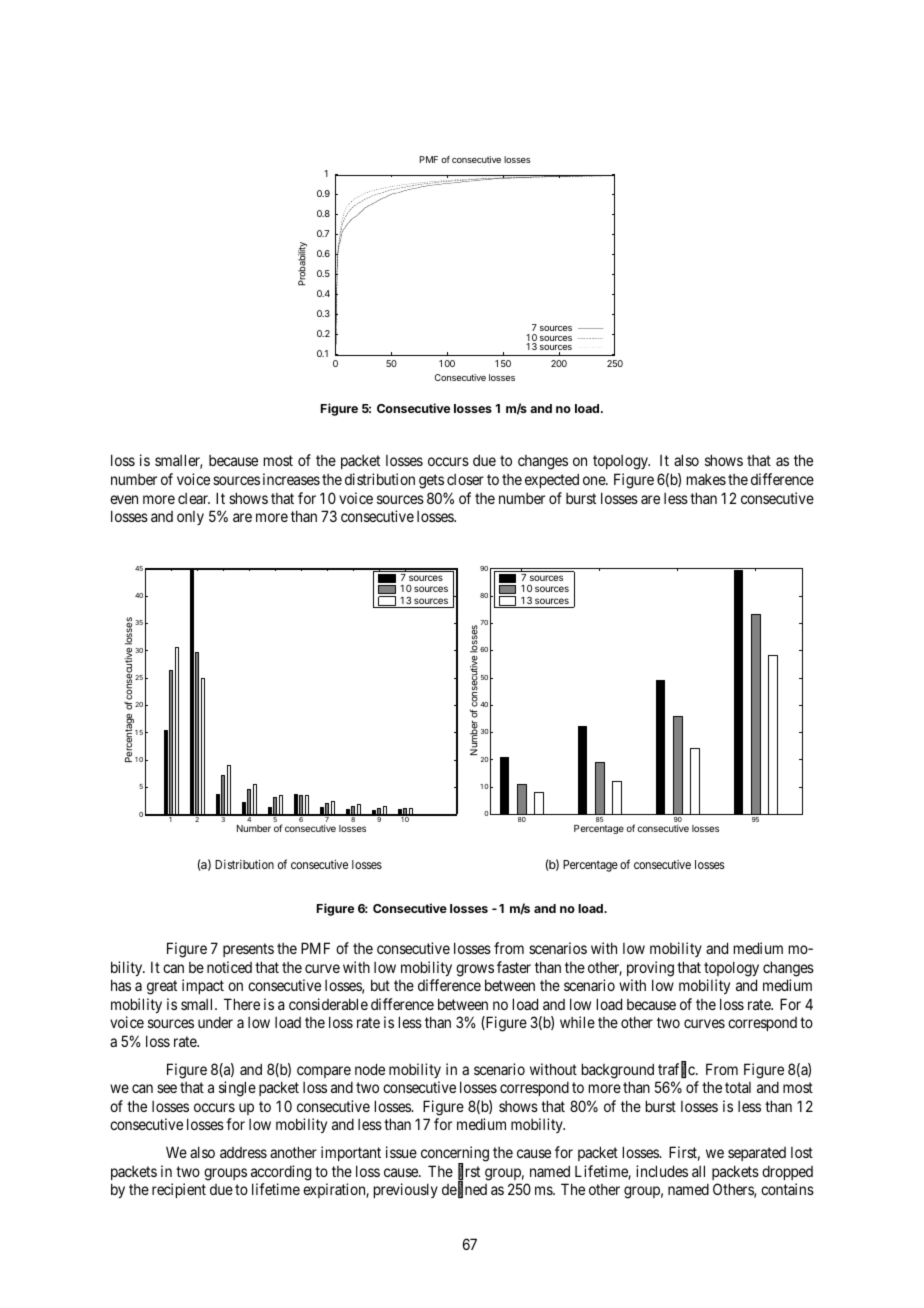  Describe the element at coordinates (194, 498) in the document. I see `clear` at that location.
